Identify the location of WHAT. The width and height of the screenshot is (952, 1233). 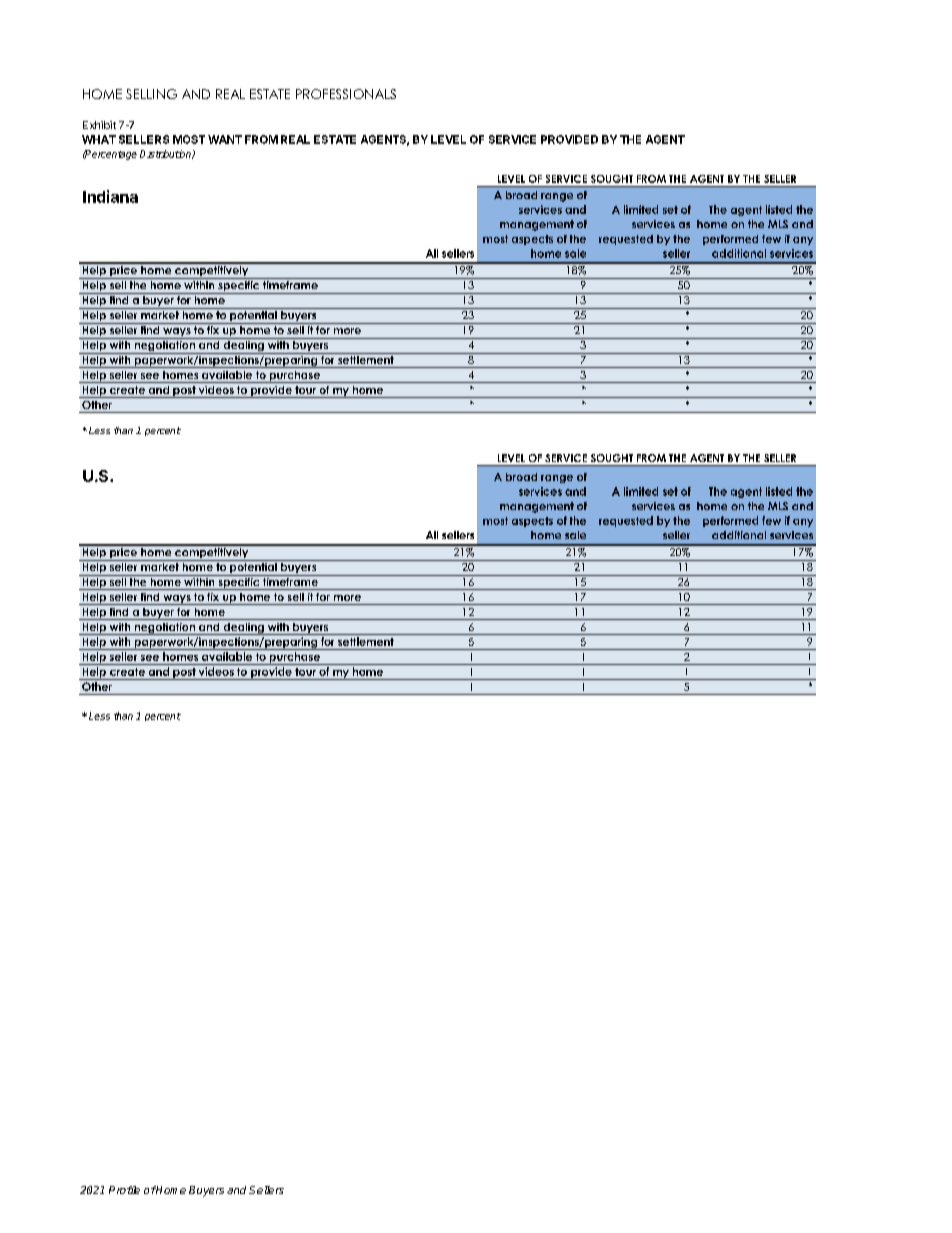
(99, 139).
